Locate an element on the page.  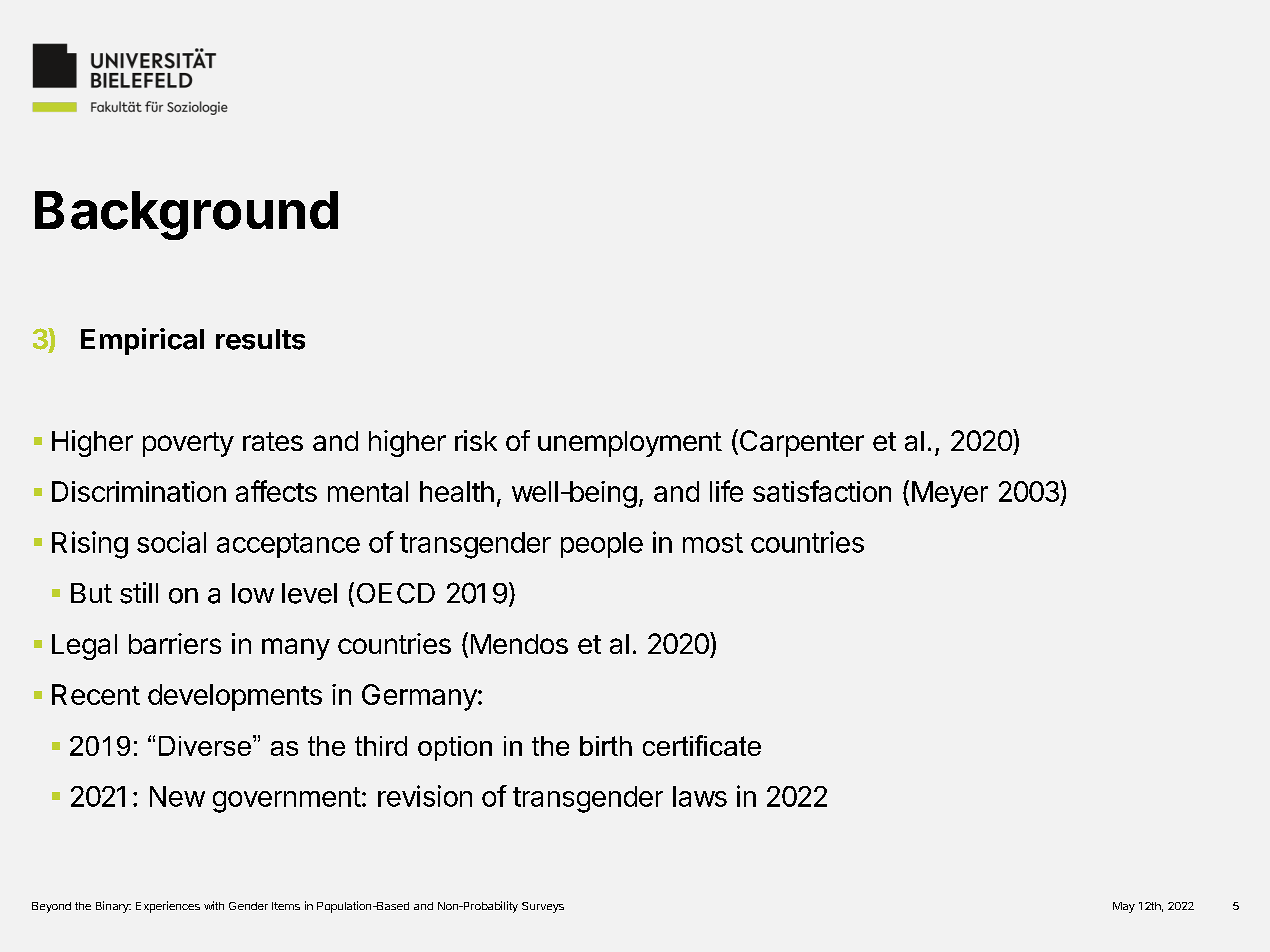
Carpenter is located at coordinates (800, 443).
